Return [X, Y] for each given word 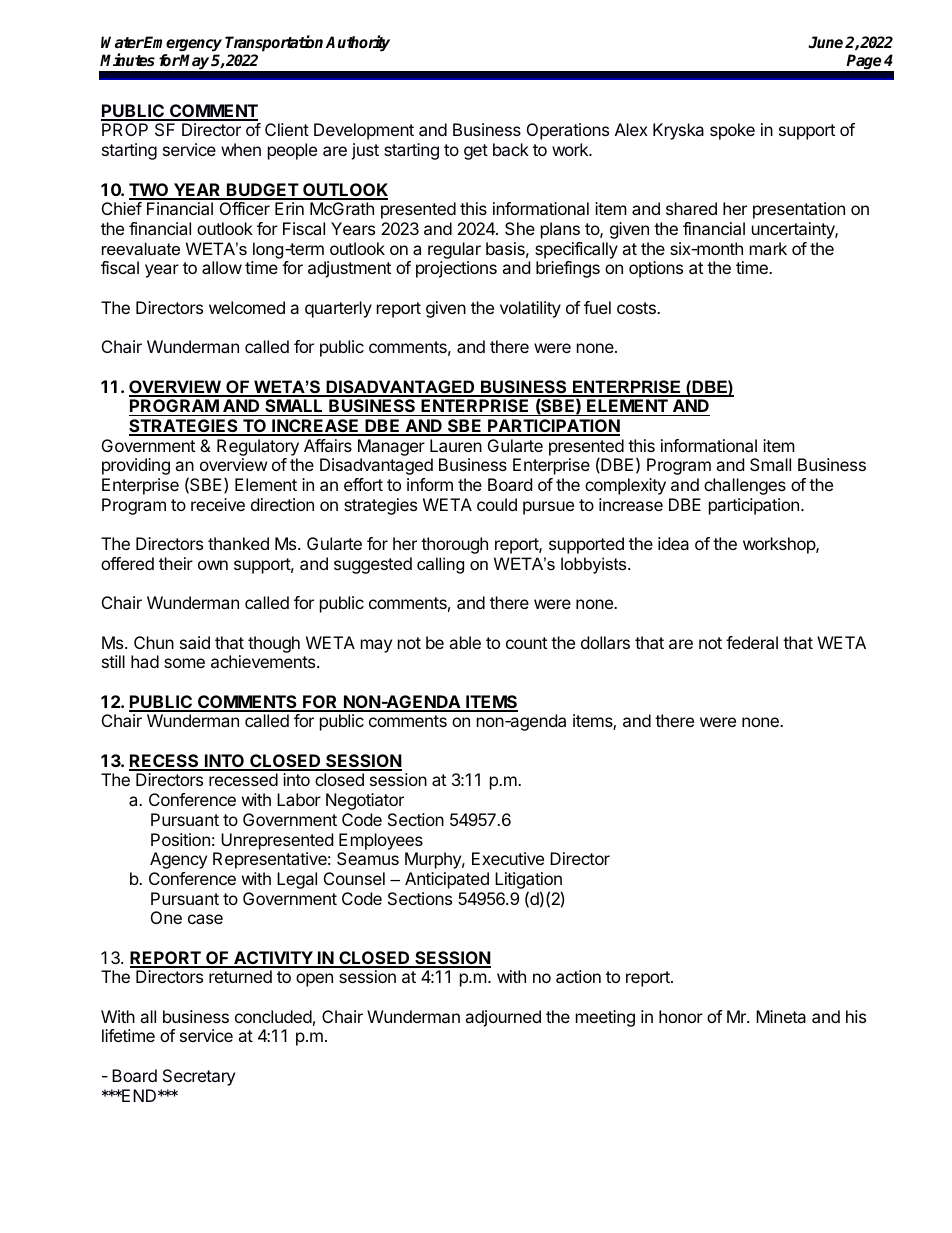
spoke [732, 131]
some [184, 663]
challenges [745, 486]
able [465, 642]
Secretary [199, 1077]
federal [752, 642]
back [511, 149]
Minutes [127, 59]
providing [136, 466]
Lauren [456, 445]
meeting [605, 1018]
